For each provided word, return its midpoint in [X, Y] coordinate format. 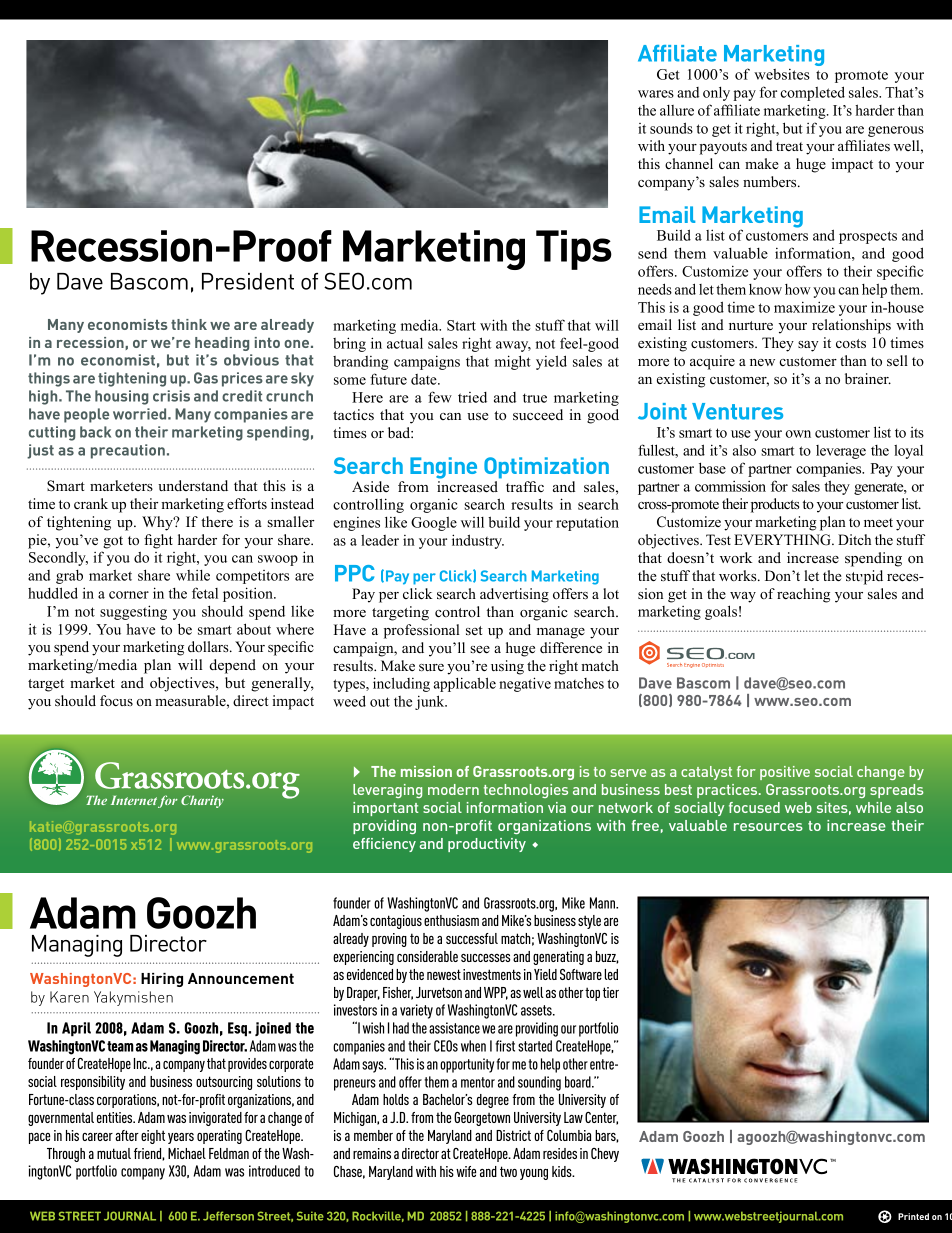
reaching [803, 595]
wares [656, 94]
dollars [209, 646]
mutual [114, 1153]
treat [789, 146]
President [248, 281]
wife [466, 1171]
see [480, 649]
